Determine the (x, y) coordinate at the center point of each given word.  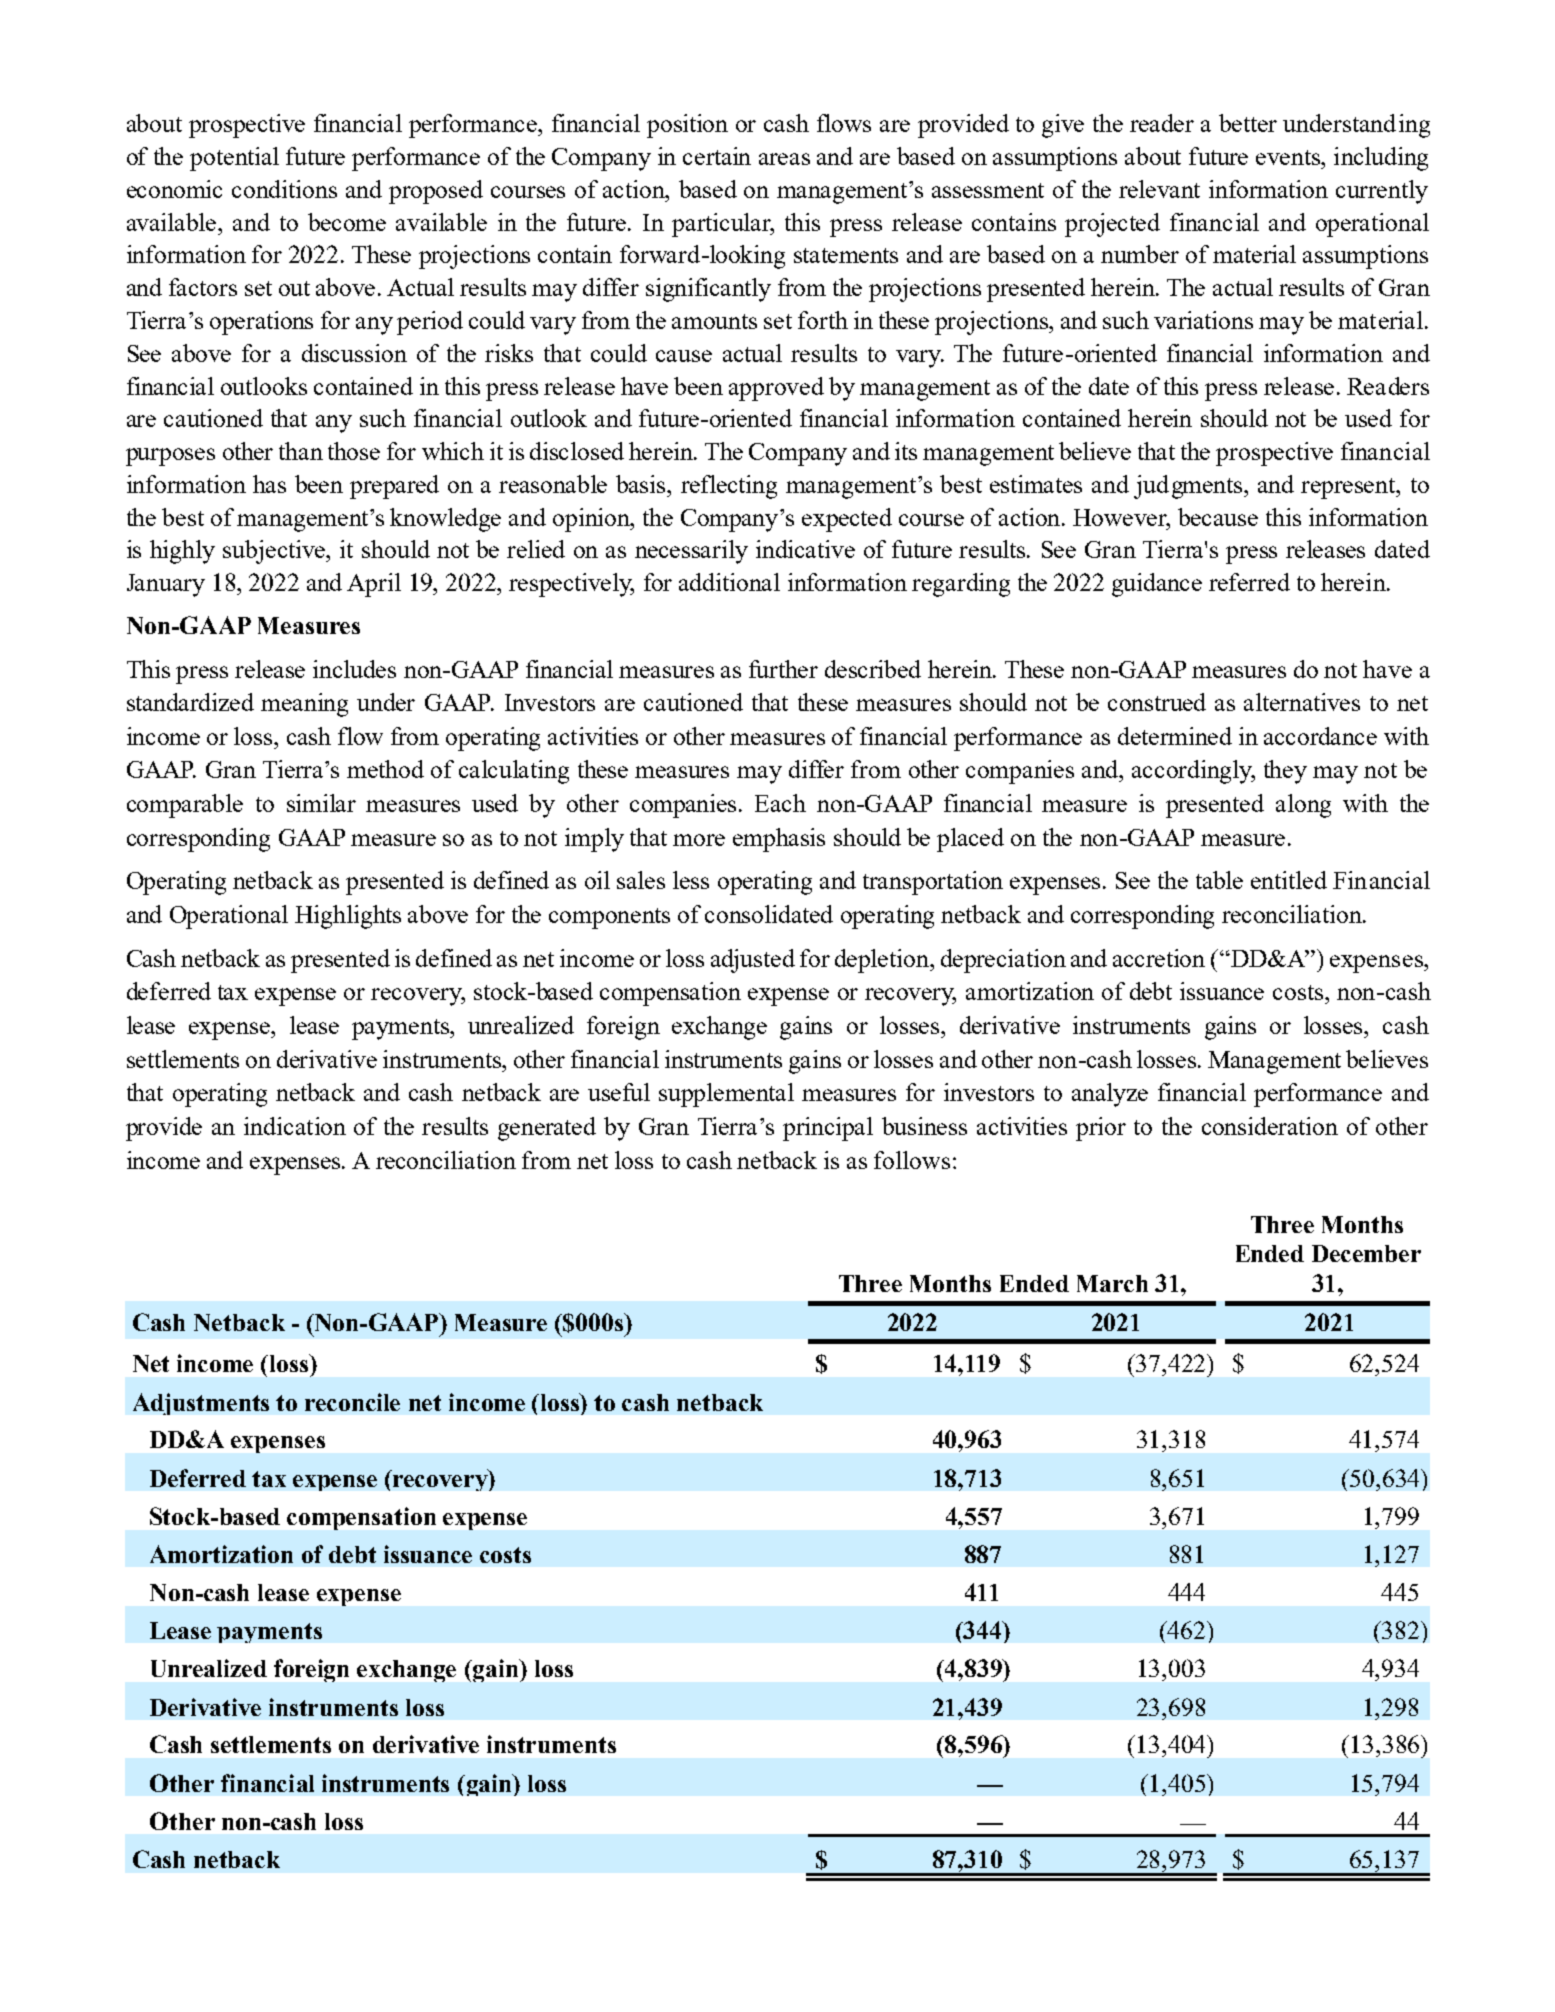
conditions (284, 189)
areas (784, 159)
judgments (1190, 487)
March (1112, 1283)
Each (780, 803)
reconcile (352, 1402)
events (1289, 157)
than (301, 451)
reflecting (729, 487)
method (385, 769)
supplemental (726, 1095)
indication (295, 1126)
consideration (1270, 1126)
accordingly (1193, 772)
